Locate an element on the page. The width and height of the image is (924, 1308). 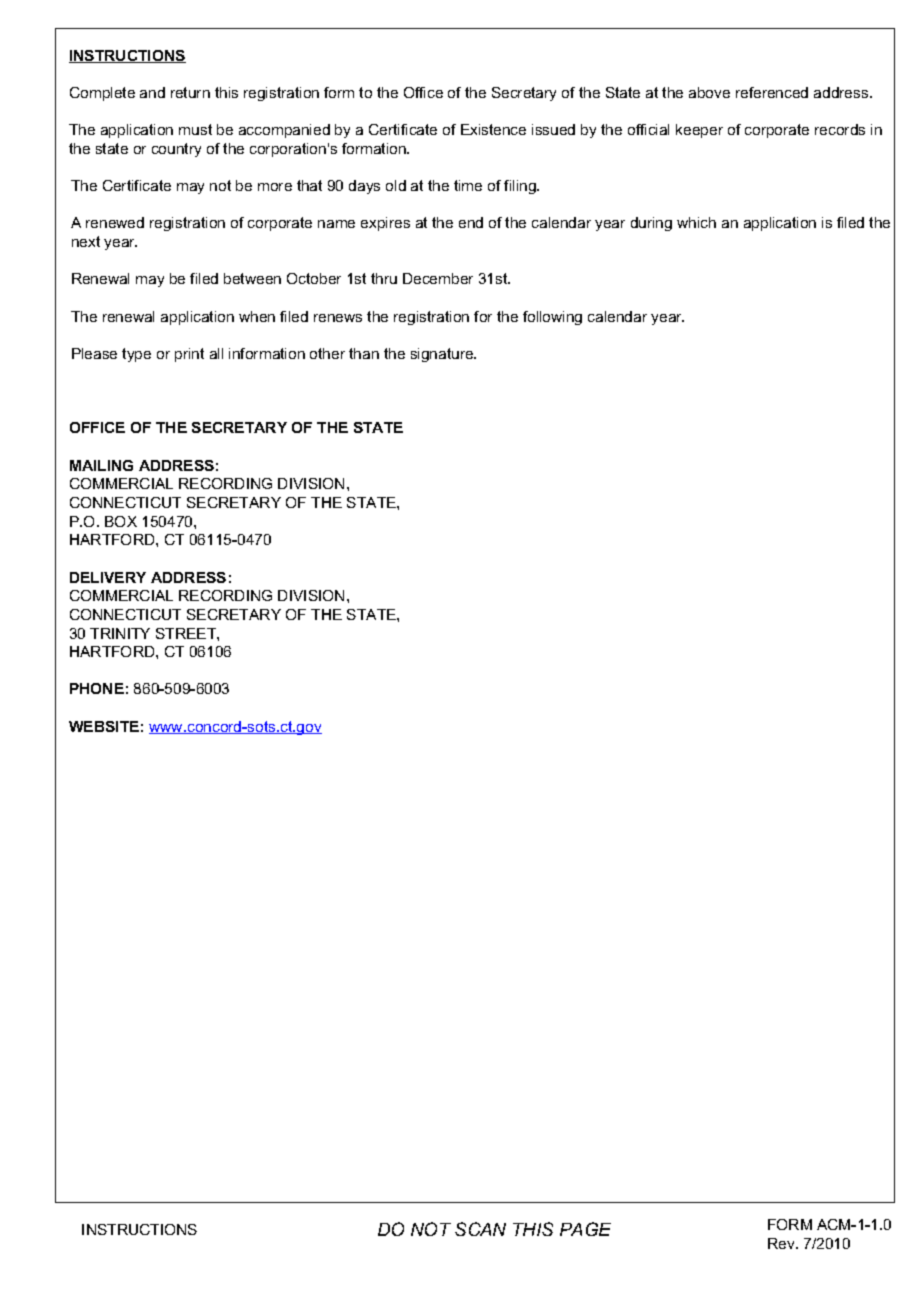
PHONE is located at coordinates (97, 688).
